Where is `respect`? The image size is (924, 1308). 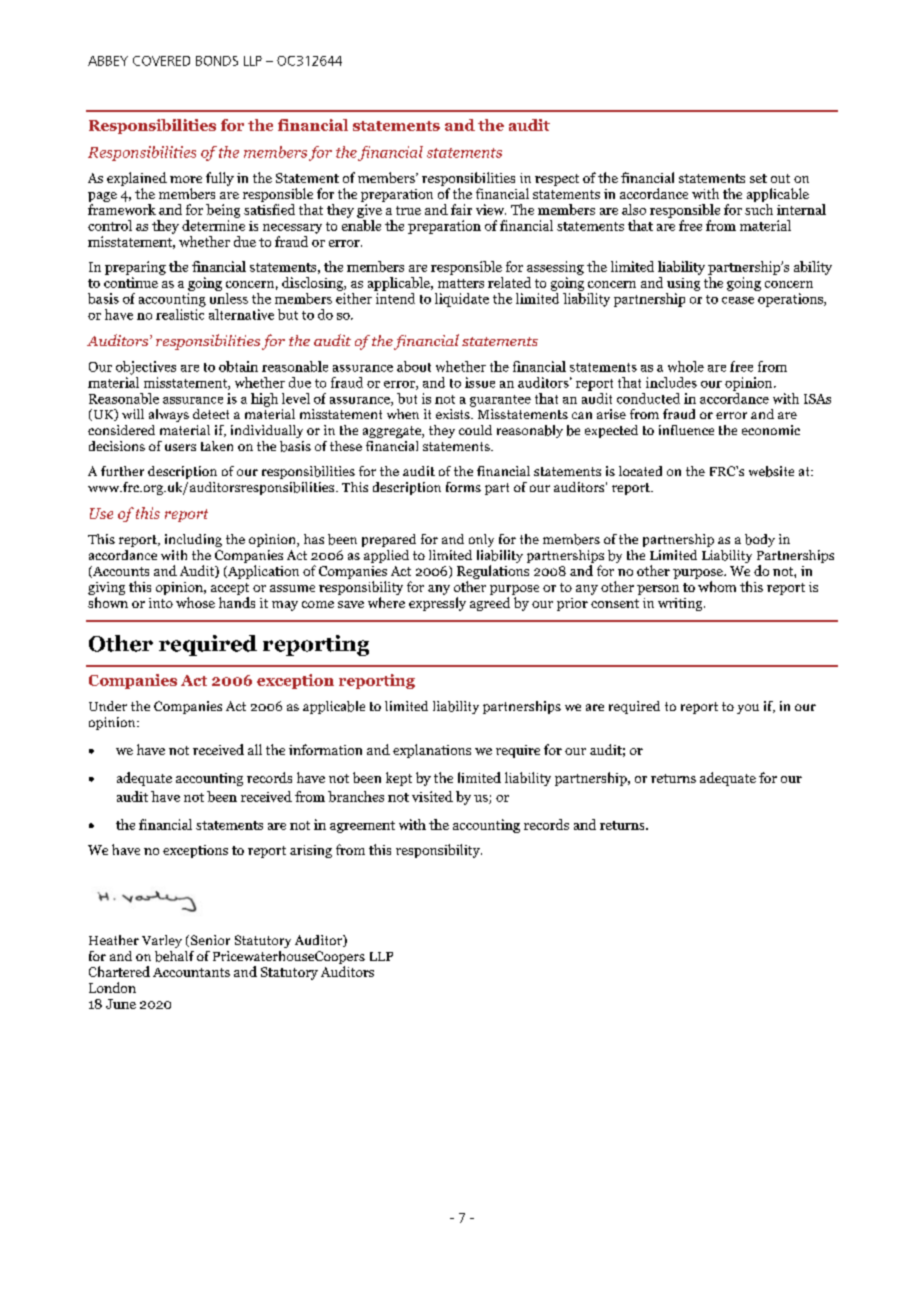 respect is located at coordinates (557, 180).
